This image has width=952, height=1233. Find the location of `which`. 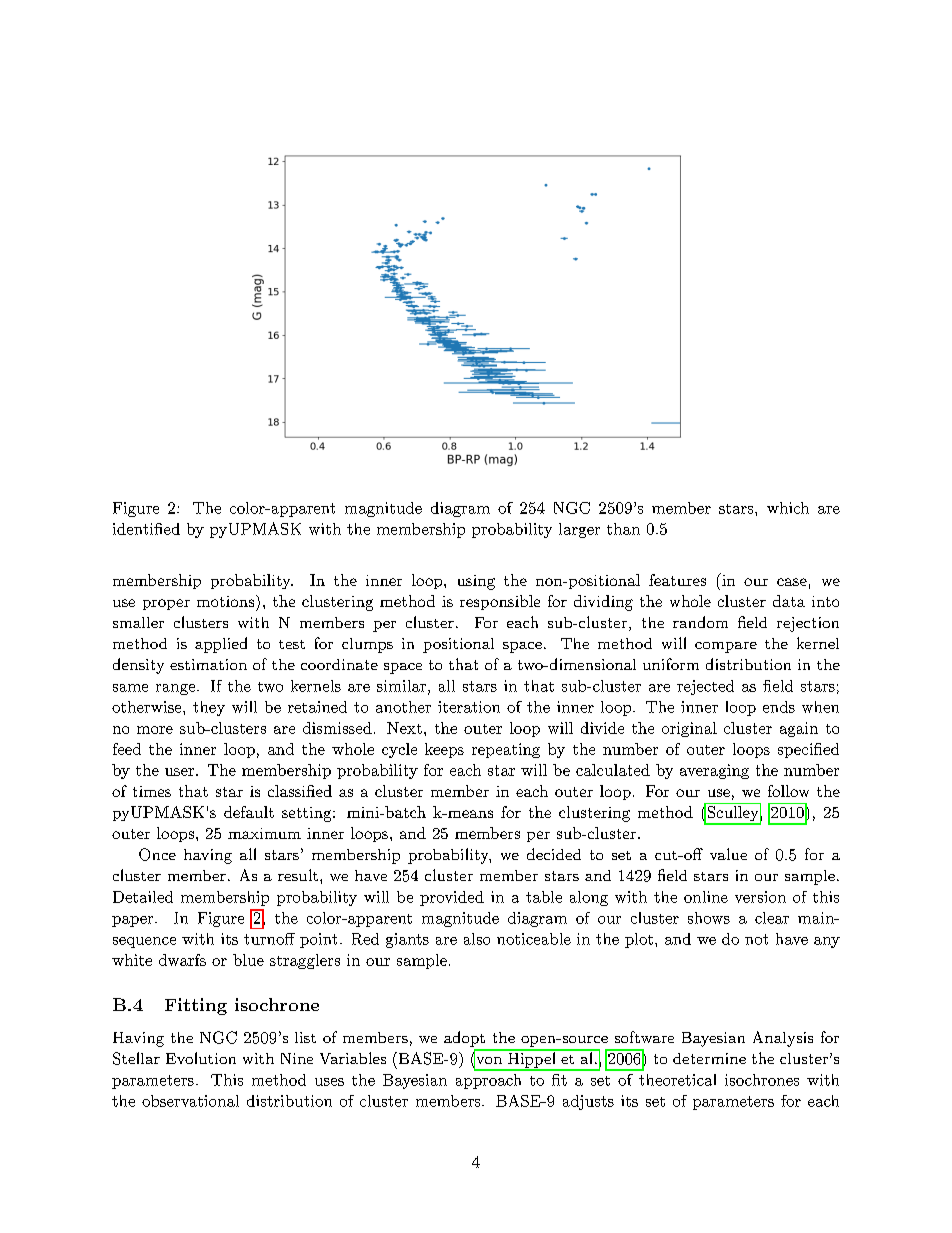

which is located at coordinates (788, 508).
